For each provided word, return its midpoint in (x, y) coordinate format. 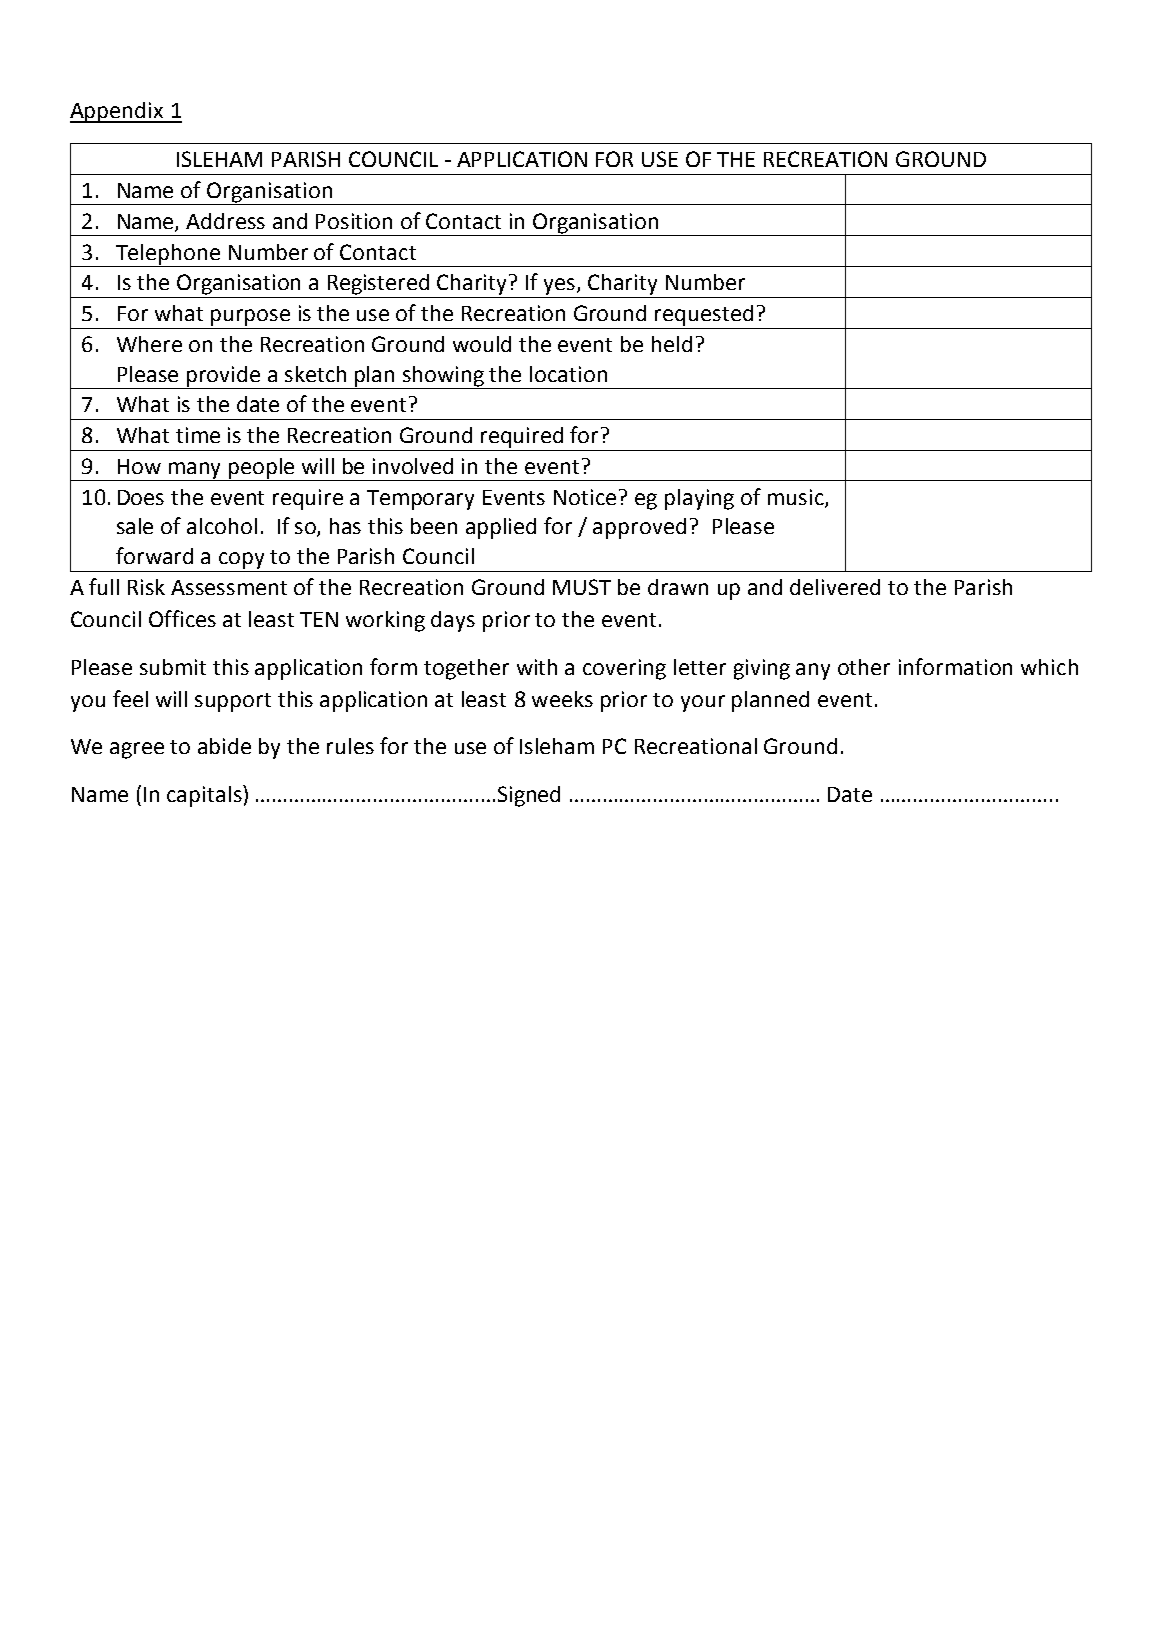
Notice (585, 497)
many (196, 471)
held (672, 344)
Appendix (118, 112)
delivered (835, 587)
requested (704, 315)
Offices (182, 618)
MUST (582, 587)
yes (561, 286)
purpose (250, 317)
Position (354, 221)
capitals (205, 796)
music (797, 498)
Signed (529, 796)
